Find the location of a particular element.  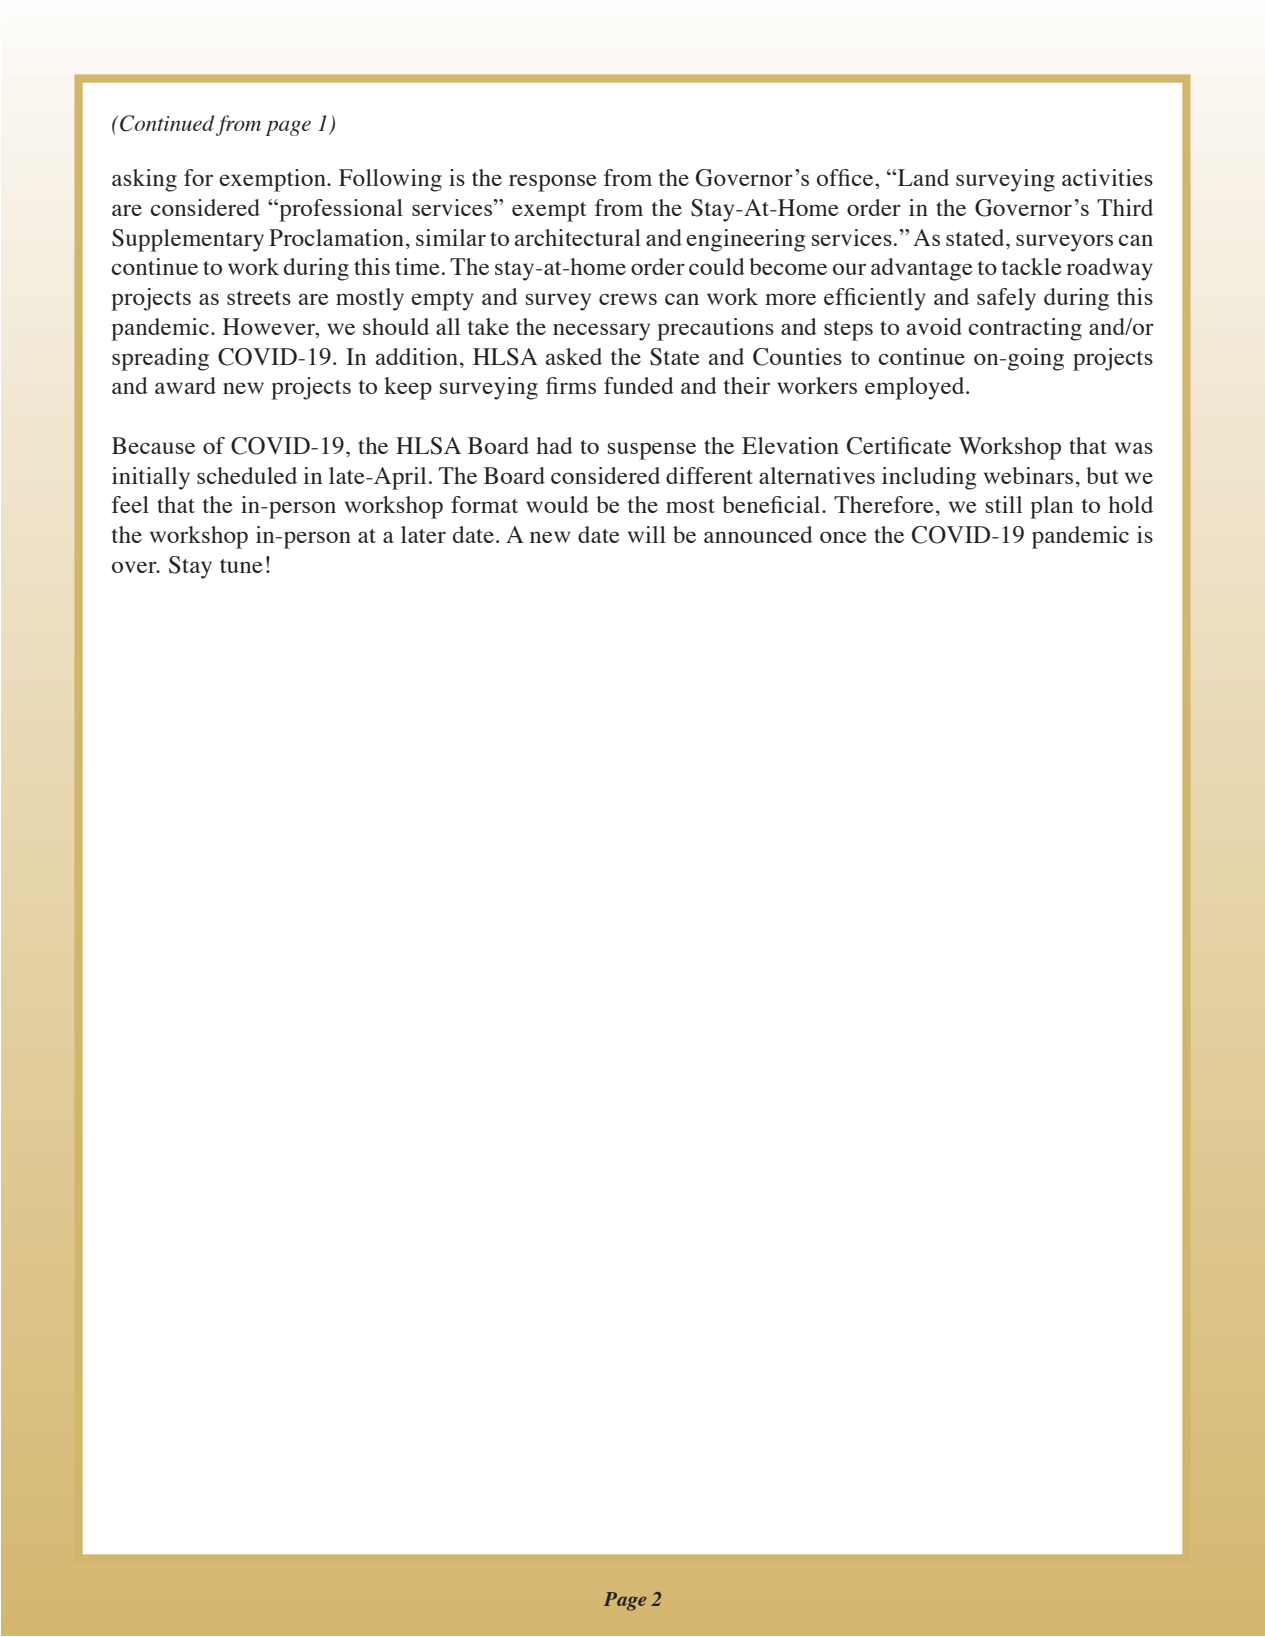

Land is located at coordinates (922, 177).
